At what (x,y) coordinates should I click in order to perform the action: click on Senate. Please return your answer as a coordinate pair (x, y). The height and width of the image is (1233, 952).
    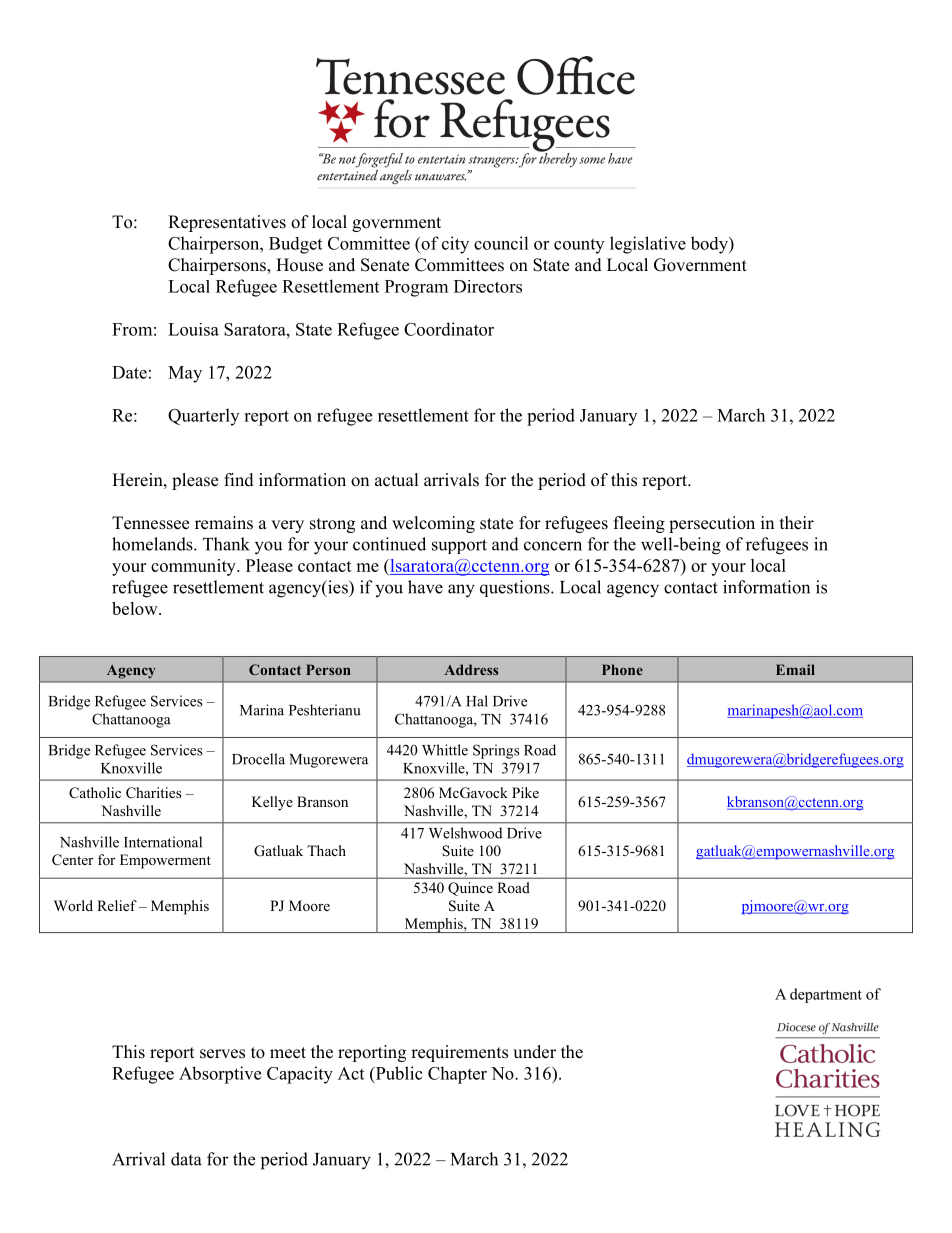
    Looking at the image, I should click on (385, 265).
